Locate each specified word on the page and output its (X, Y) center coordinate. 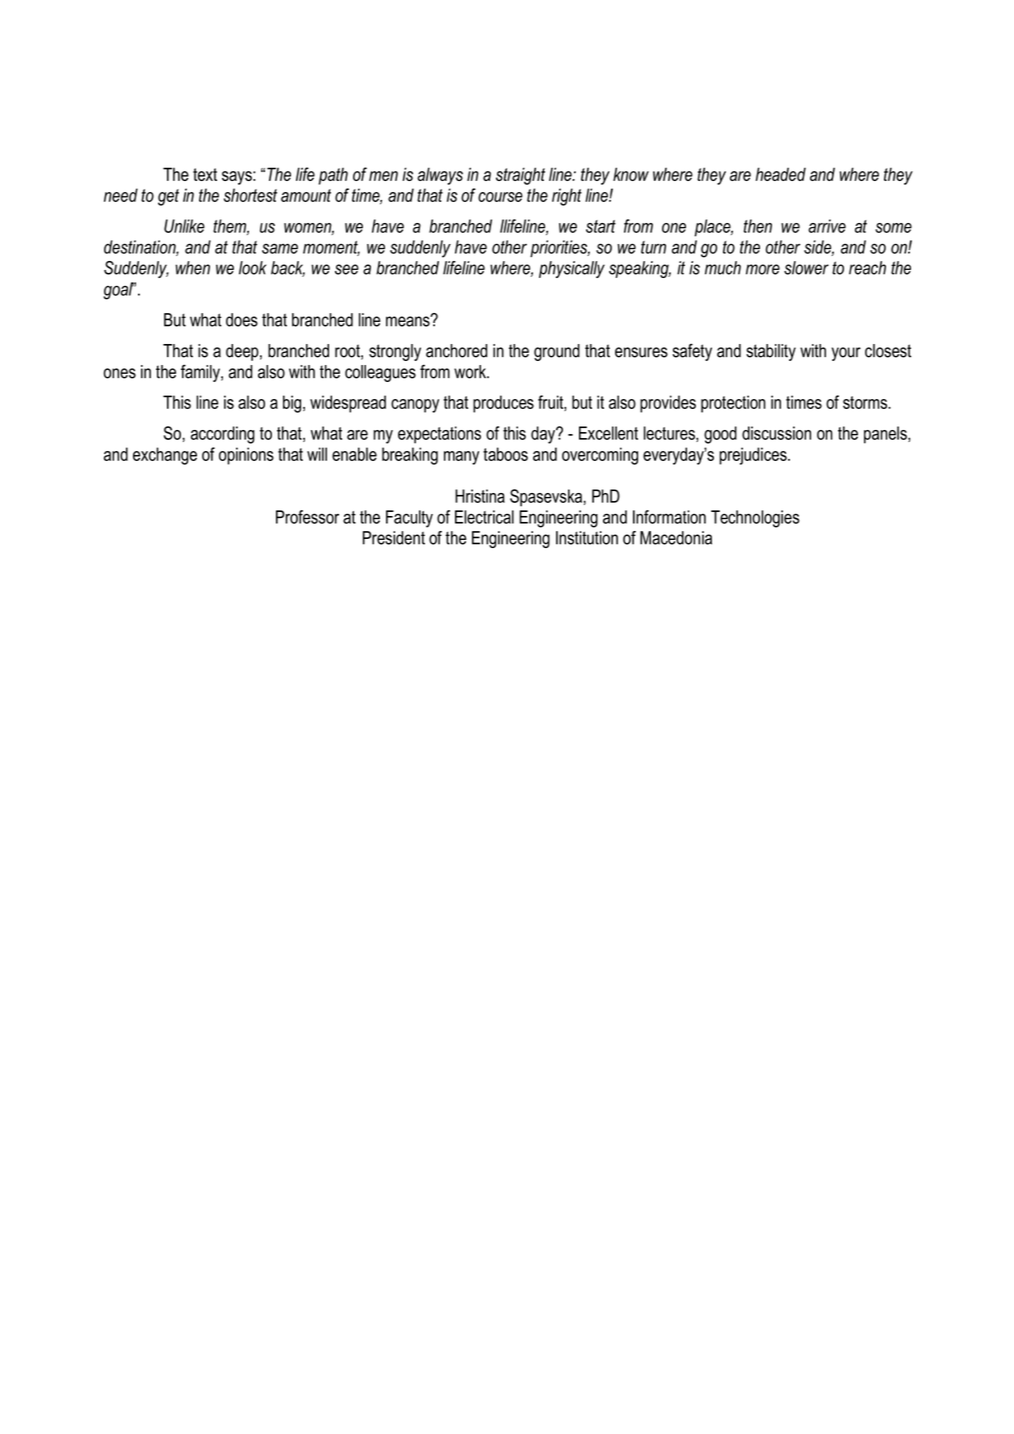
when (192, 268)
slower (806, 268)
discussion (776, 433)
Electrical (484, 517)
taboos (505, 454)
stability (771, 352)
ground (557, 352)
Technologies (755, 519)
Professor (307, 517)
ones (120, 373)
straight (520, 176)
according (223, 435)
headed (781, 174)
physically (572, 269)
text (205, 174)
